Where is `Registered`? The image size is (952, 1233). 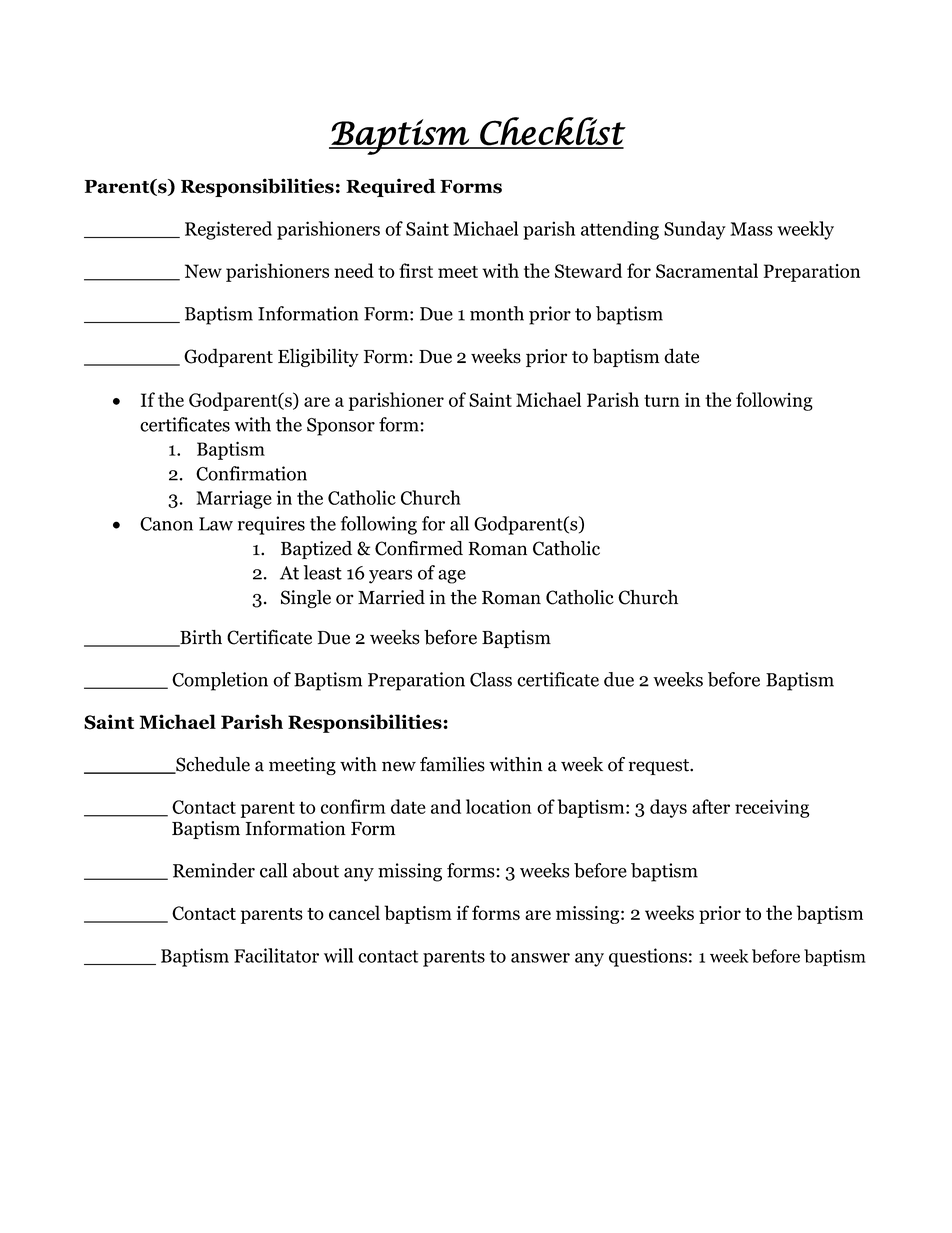
Registered is located at coordinates (228, 230).
